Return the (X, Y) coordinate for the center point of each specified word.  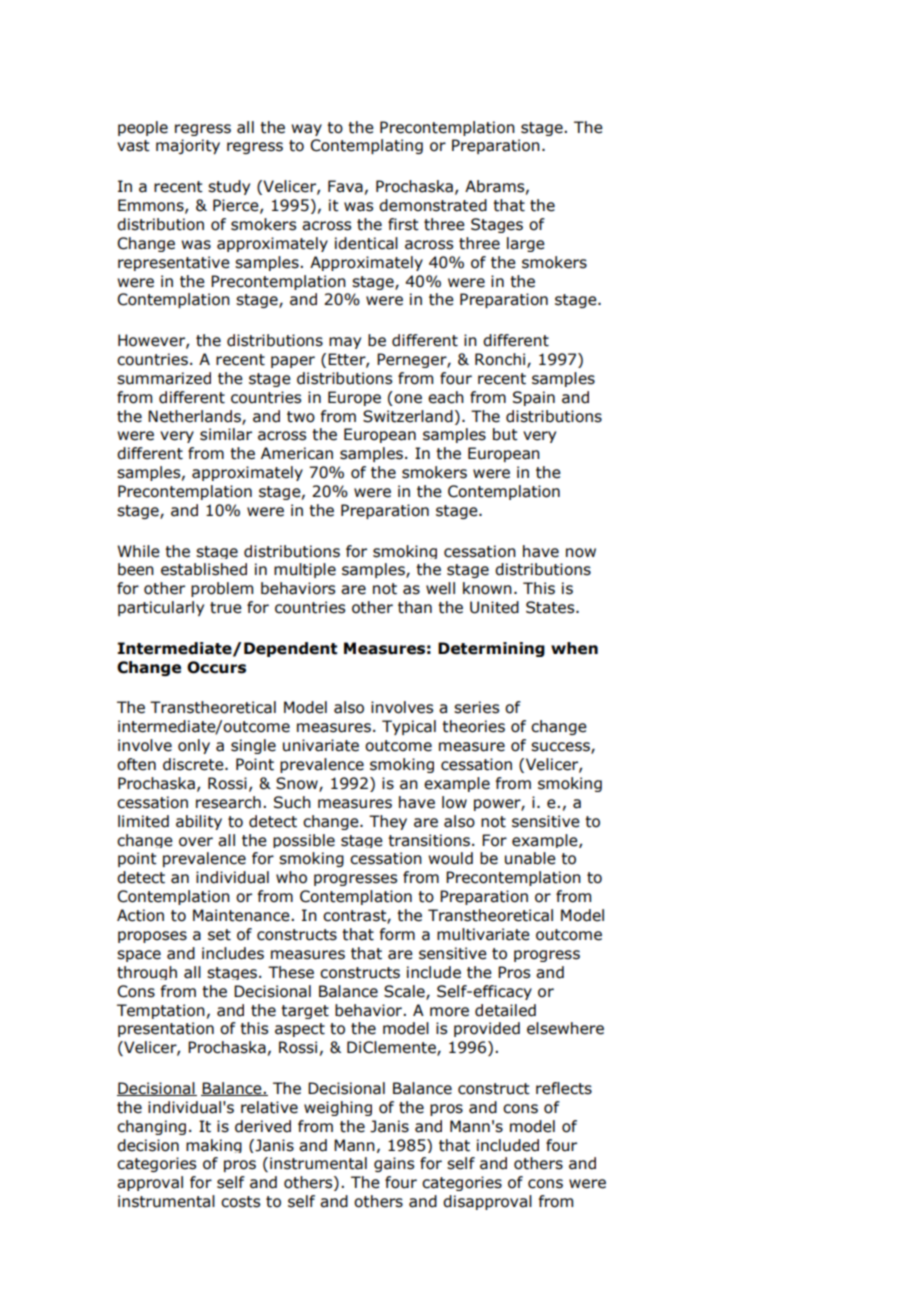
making (214, 1146)
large (526, 244)
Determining (491, 649)
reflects (564, 1088)
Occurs (216, 667)
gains (394, 1164)
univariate (321, 745)
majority (188, 146)
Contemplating (366, 146)
